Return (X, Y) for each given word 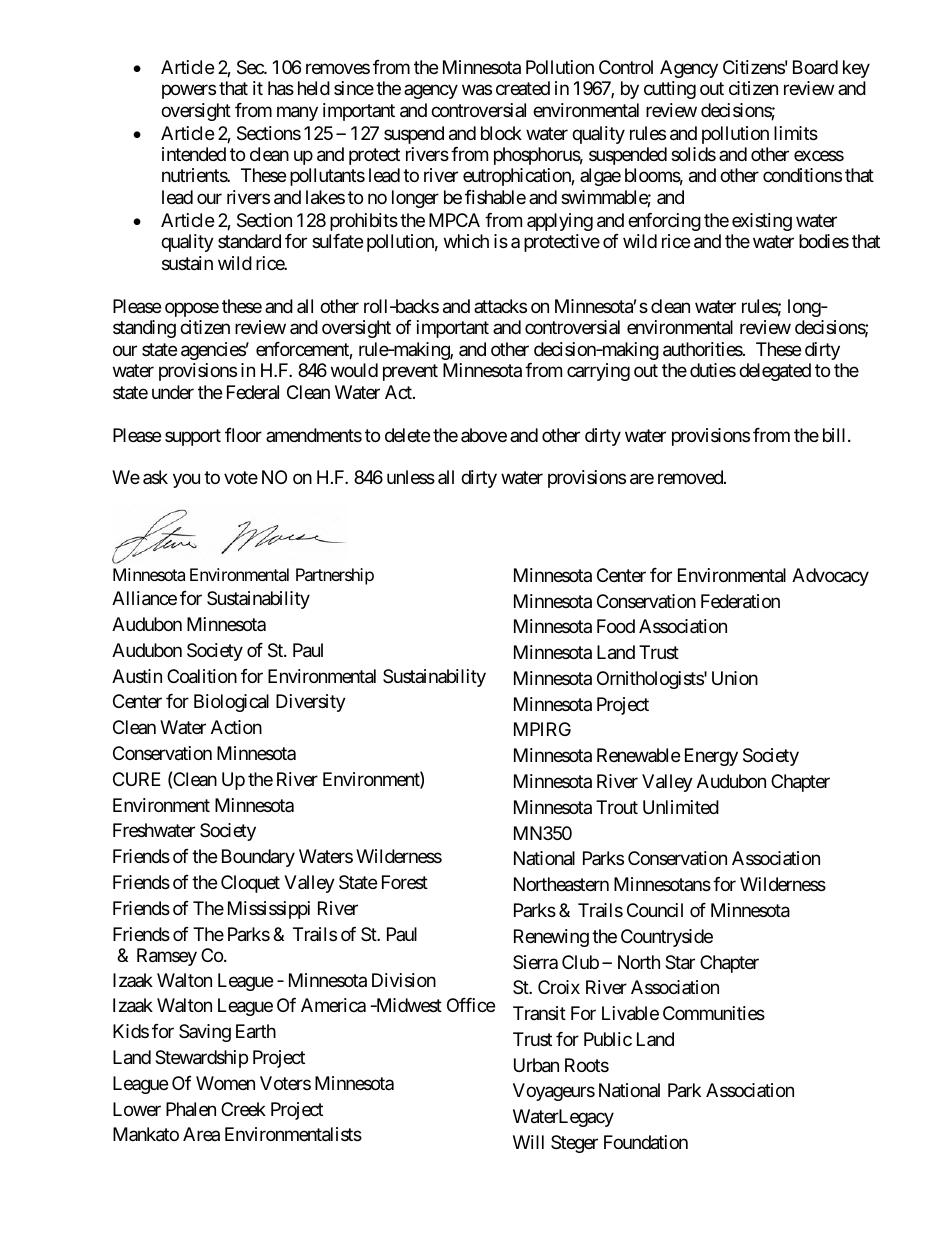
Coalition (202, 676)
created (523, 88)
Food (616, 626)
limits (796, 133)
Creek (243, 1109)
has (281, 88)
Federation (740, 601)
